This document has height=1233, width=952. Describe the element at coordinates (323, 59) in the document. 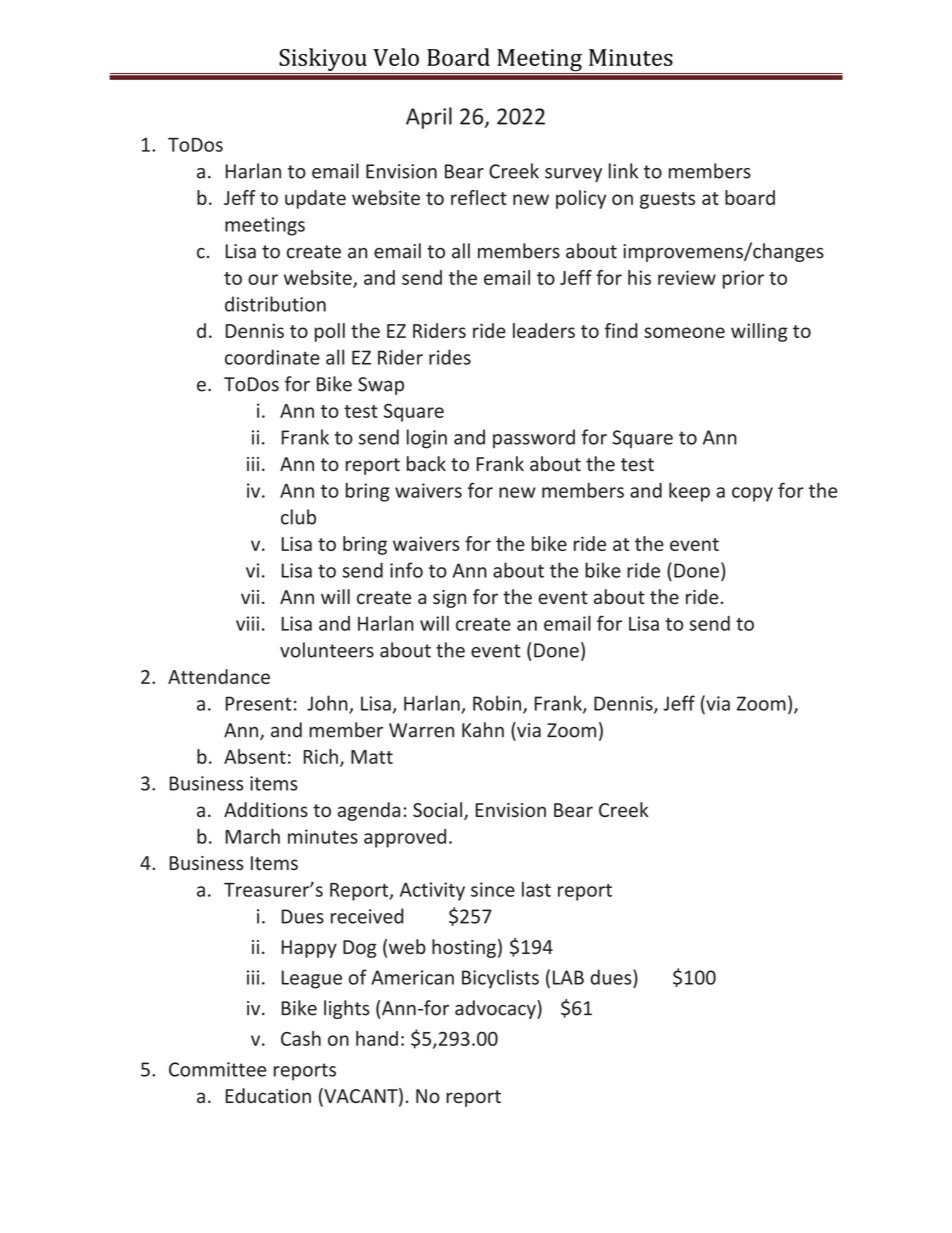

I see `Siskiyou` at that location.
